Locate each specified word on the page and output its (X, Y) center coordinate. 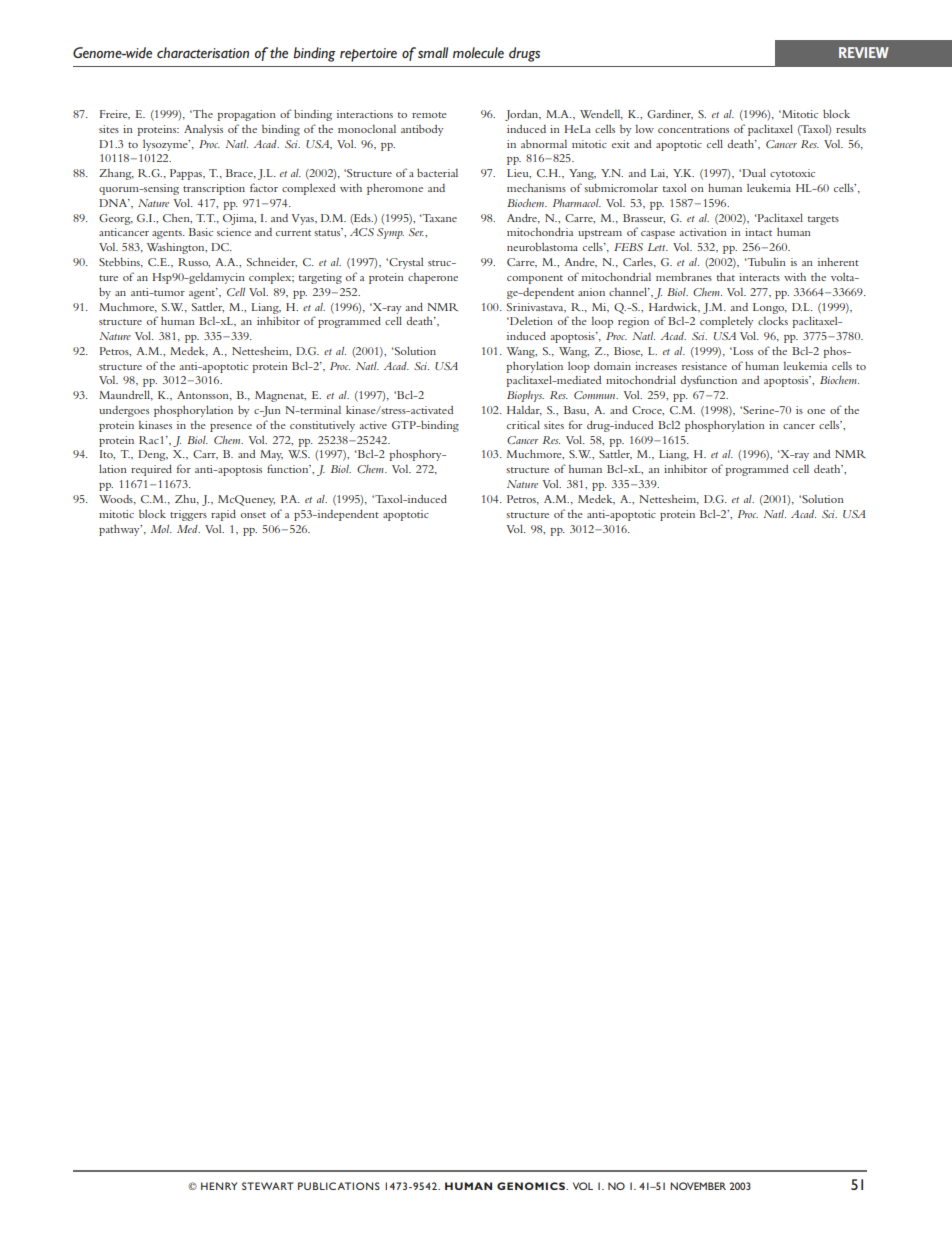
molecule (478, 52)
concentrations (693, 129)
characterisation (203, 52)
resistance (704, 366)
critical (523, 424)
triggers (188, 515)
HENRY (219, 1186)
